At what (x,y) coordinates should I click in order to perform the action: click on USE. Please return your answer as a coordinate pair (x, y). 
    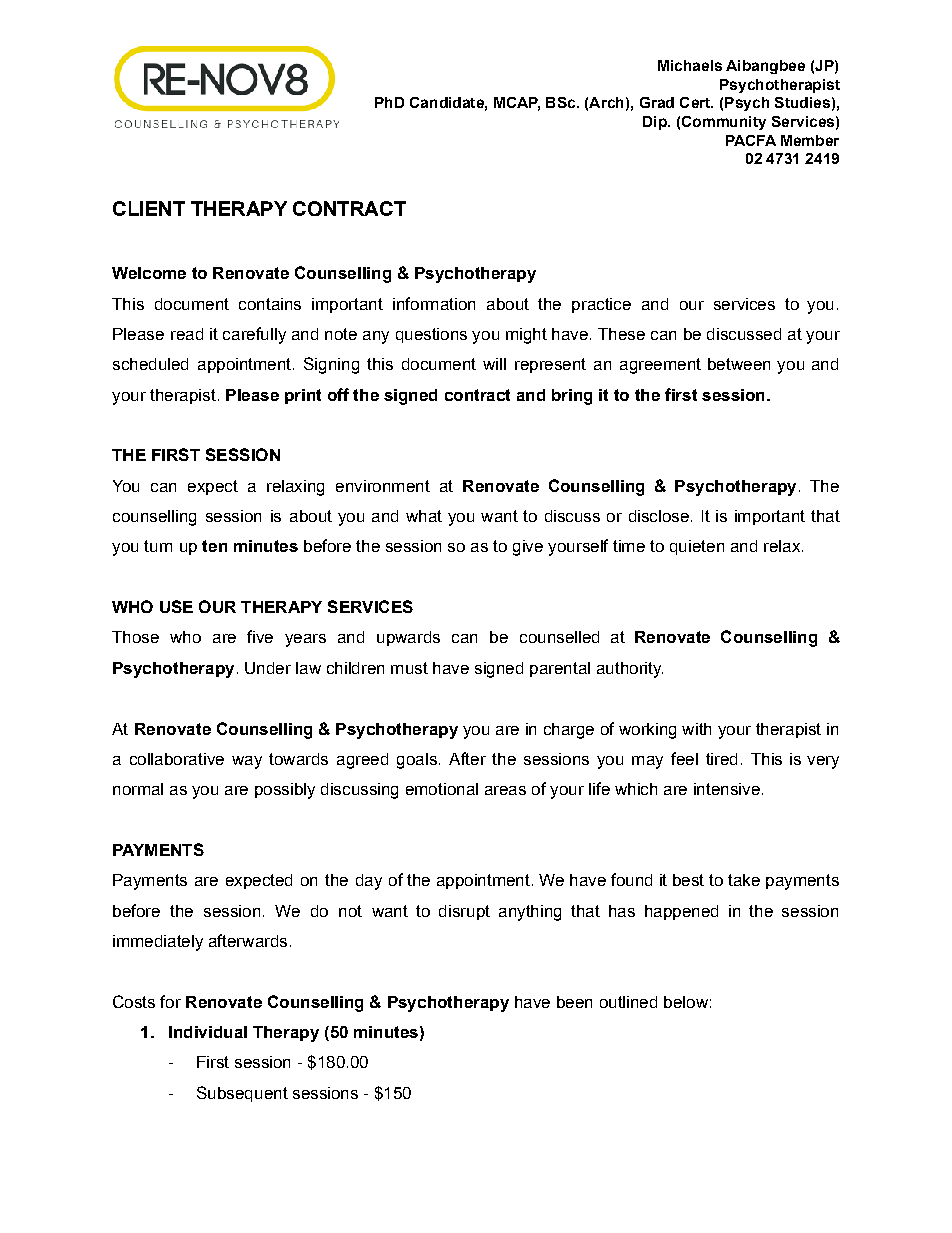
    Looking at the image, I should click on (176, 606).
